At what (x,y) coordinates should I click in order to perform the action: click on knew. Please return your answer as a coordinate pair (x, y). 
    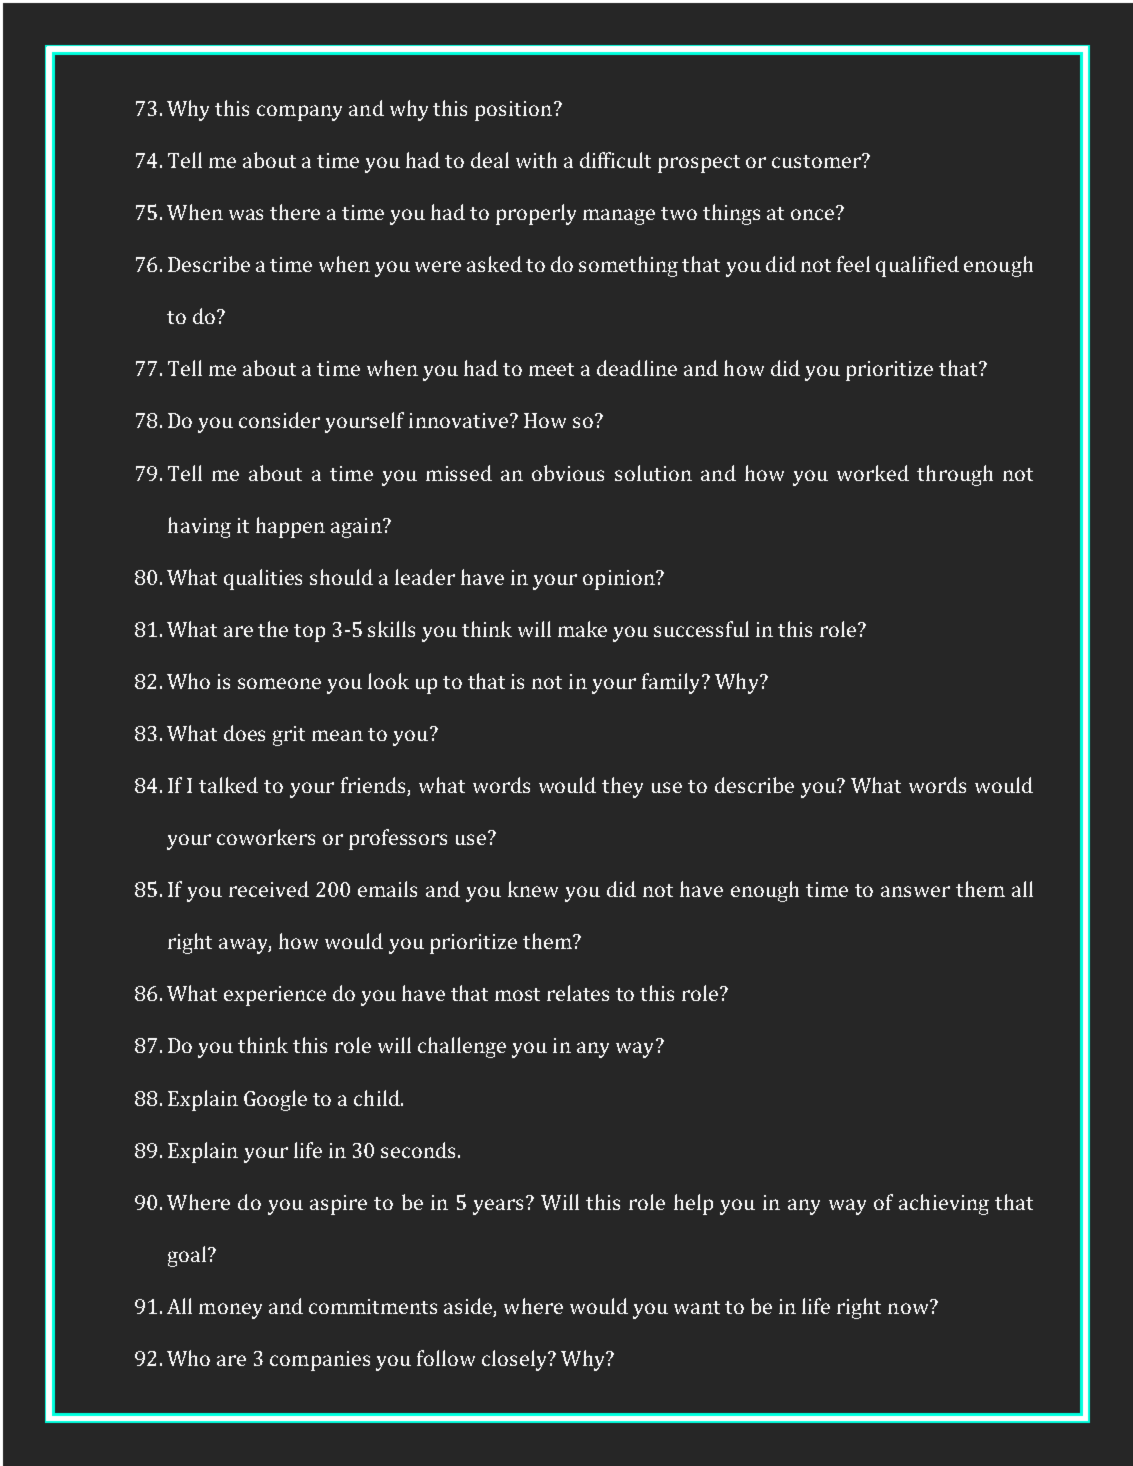
    Looking at the image, I should click on (533, 889).
